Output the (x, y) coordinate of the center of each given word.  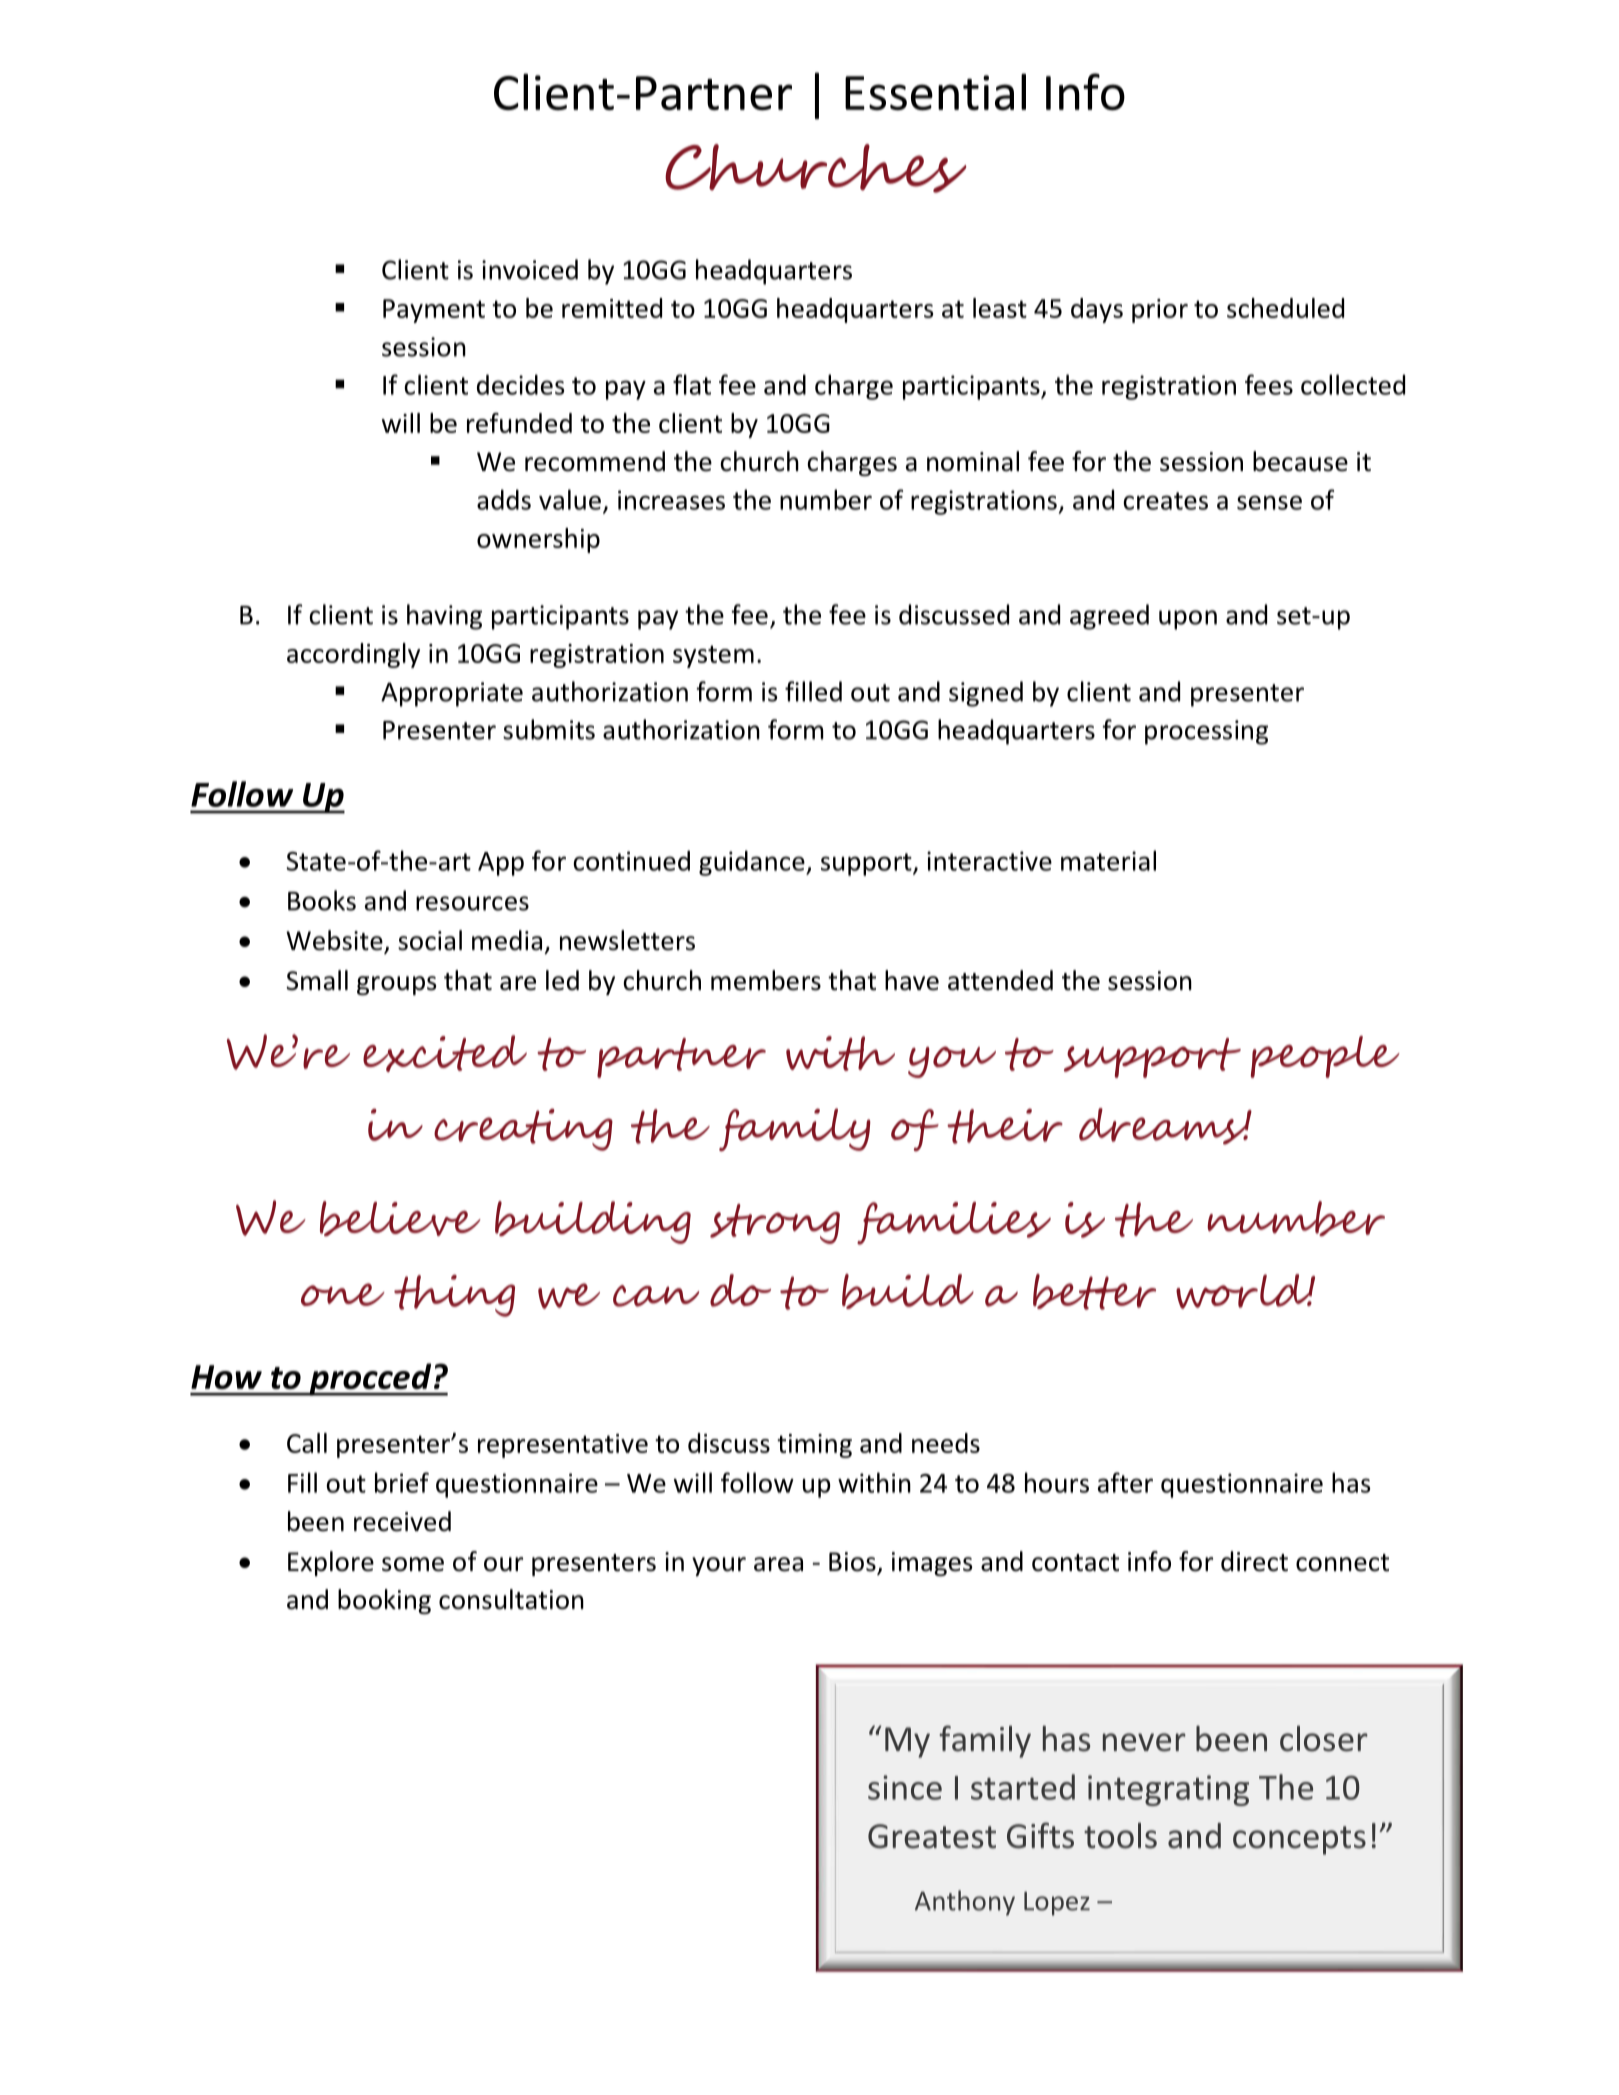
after (1125, 1482)
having (444, 617)
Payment (434, 311)
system (713, 656)
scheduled (1285, 308)
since (905, 1787)
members (766, 980)
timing (814, 1446)
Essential (935, 92)
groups (396, 985)
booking (384, 1601)
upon (1188, 620)
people (1325, 1057)
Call (307, 1443)
